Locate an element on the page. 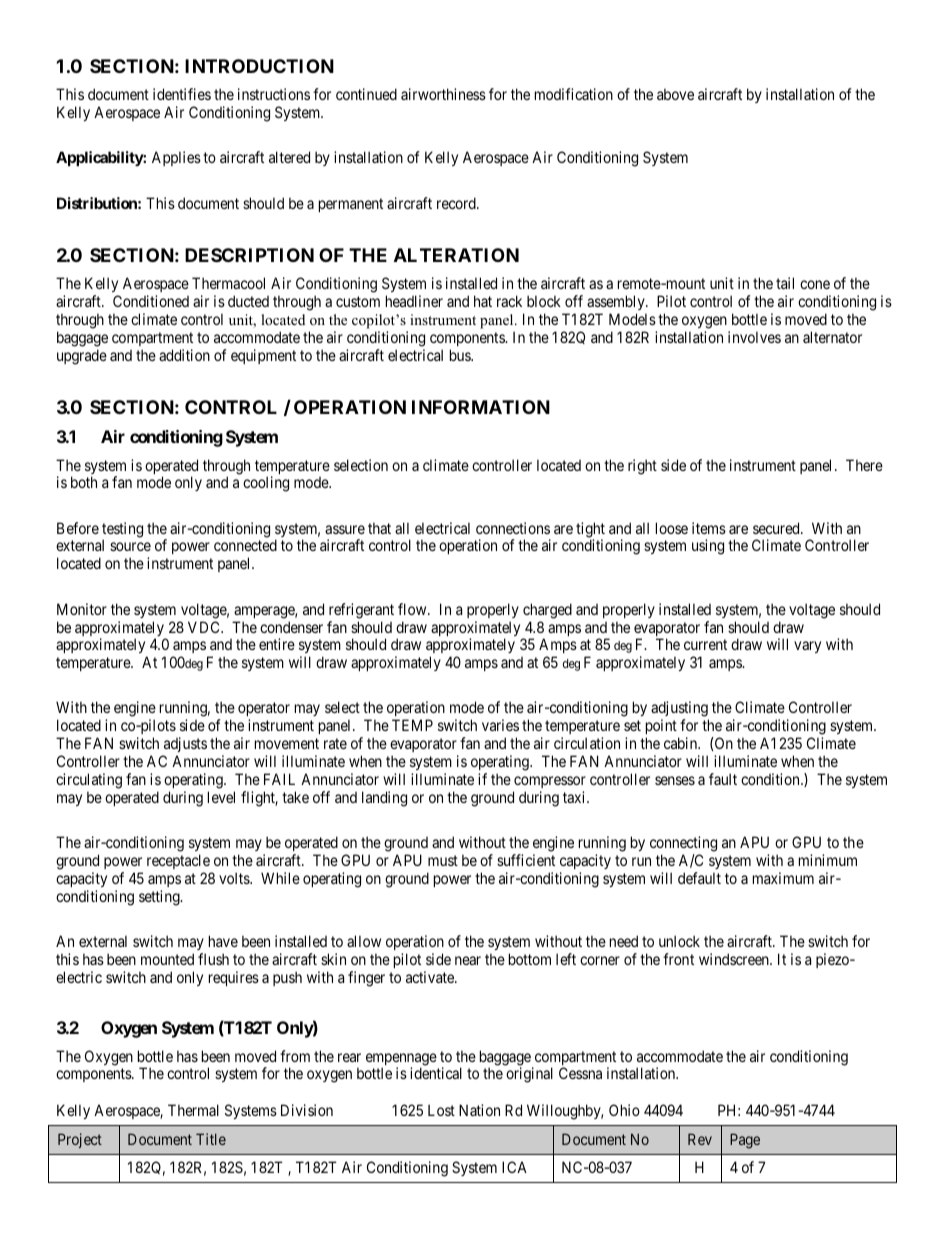 The width and height of the document is (952, 1233). current is located at coordinates (705, 645).
